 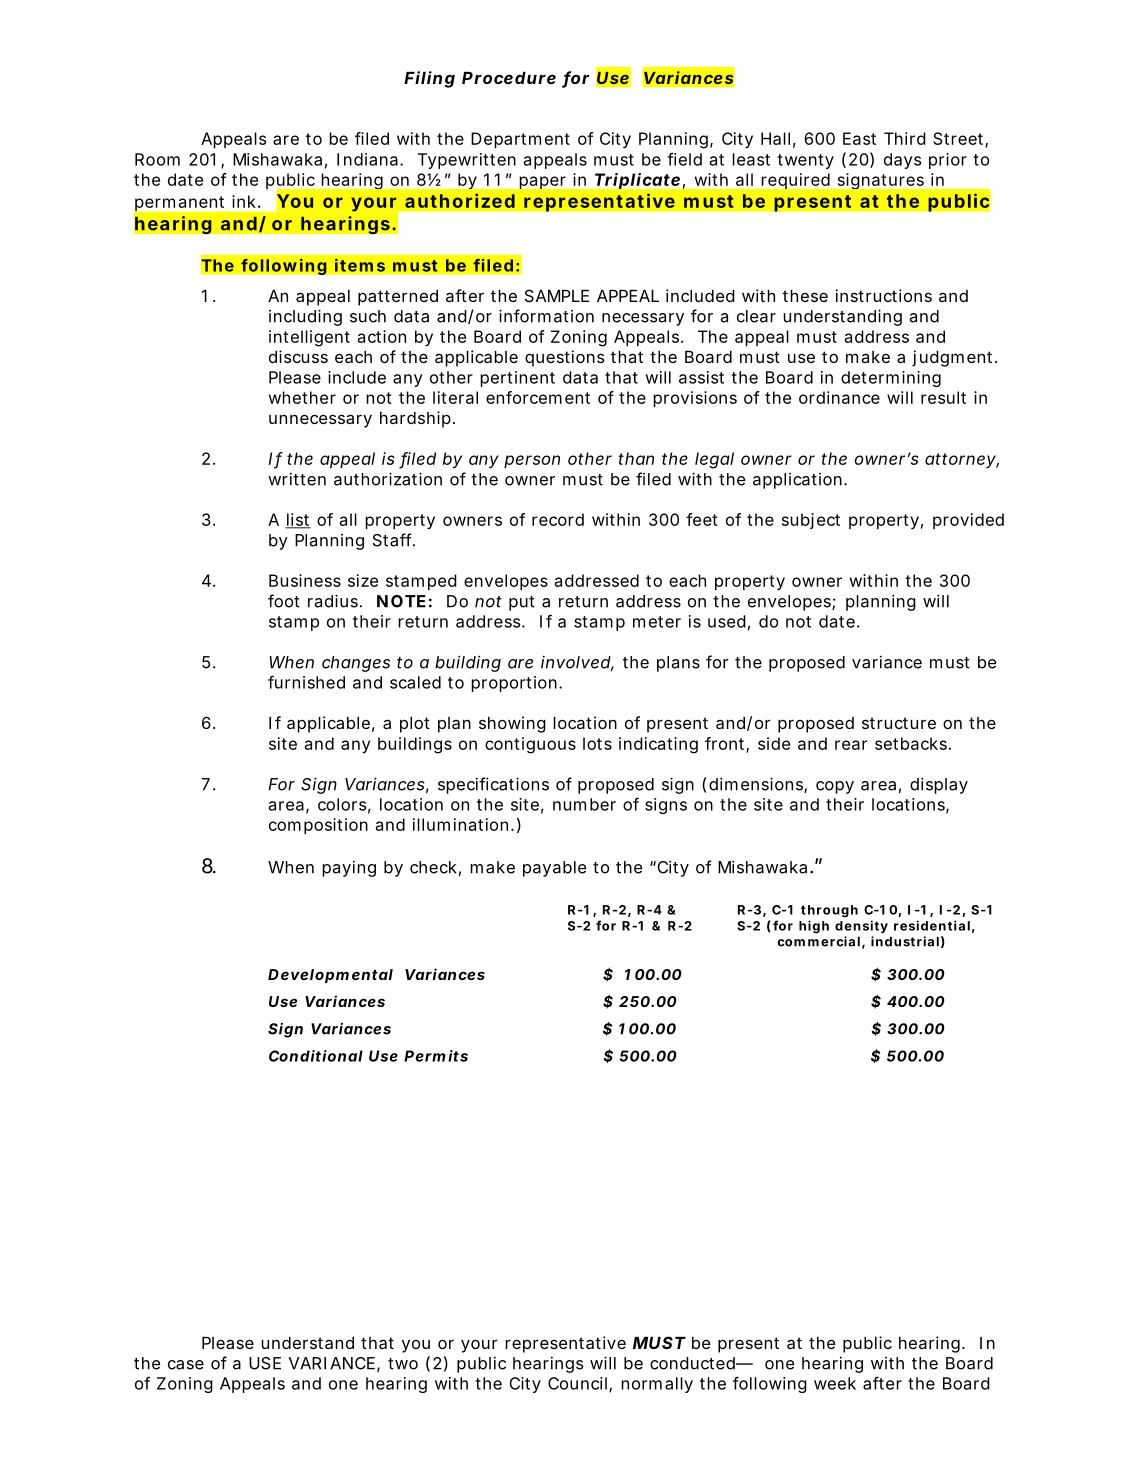 What do you see at coordinates (306, 682) in the document?
I see `furnished` at bounding box center [306, 682].
